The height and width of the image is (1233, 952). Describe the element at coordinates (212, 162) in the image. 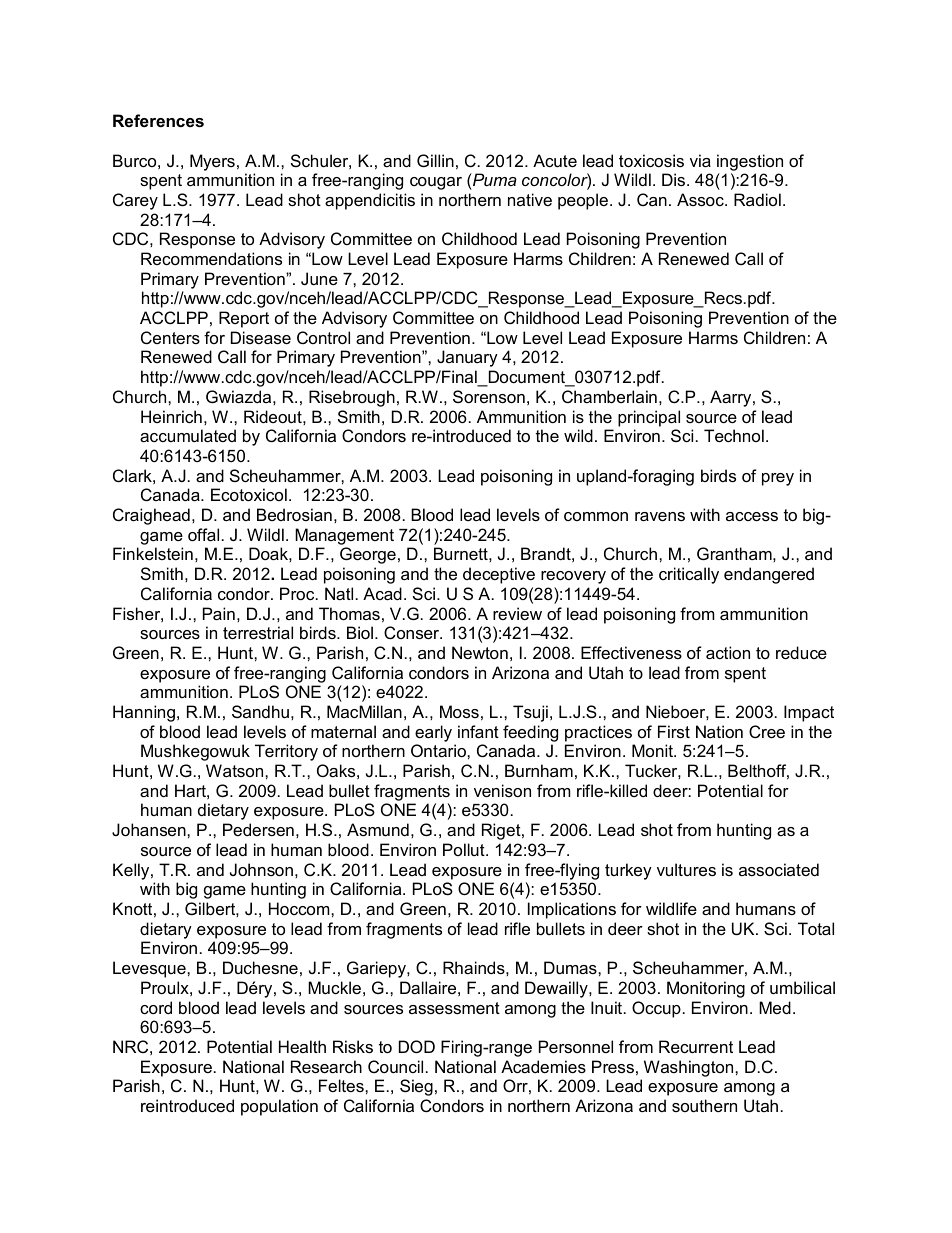

I see `Myers` at that location.
